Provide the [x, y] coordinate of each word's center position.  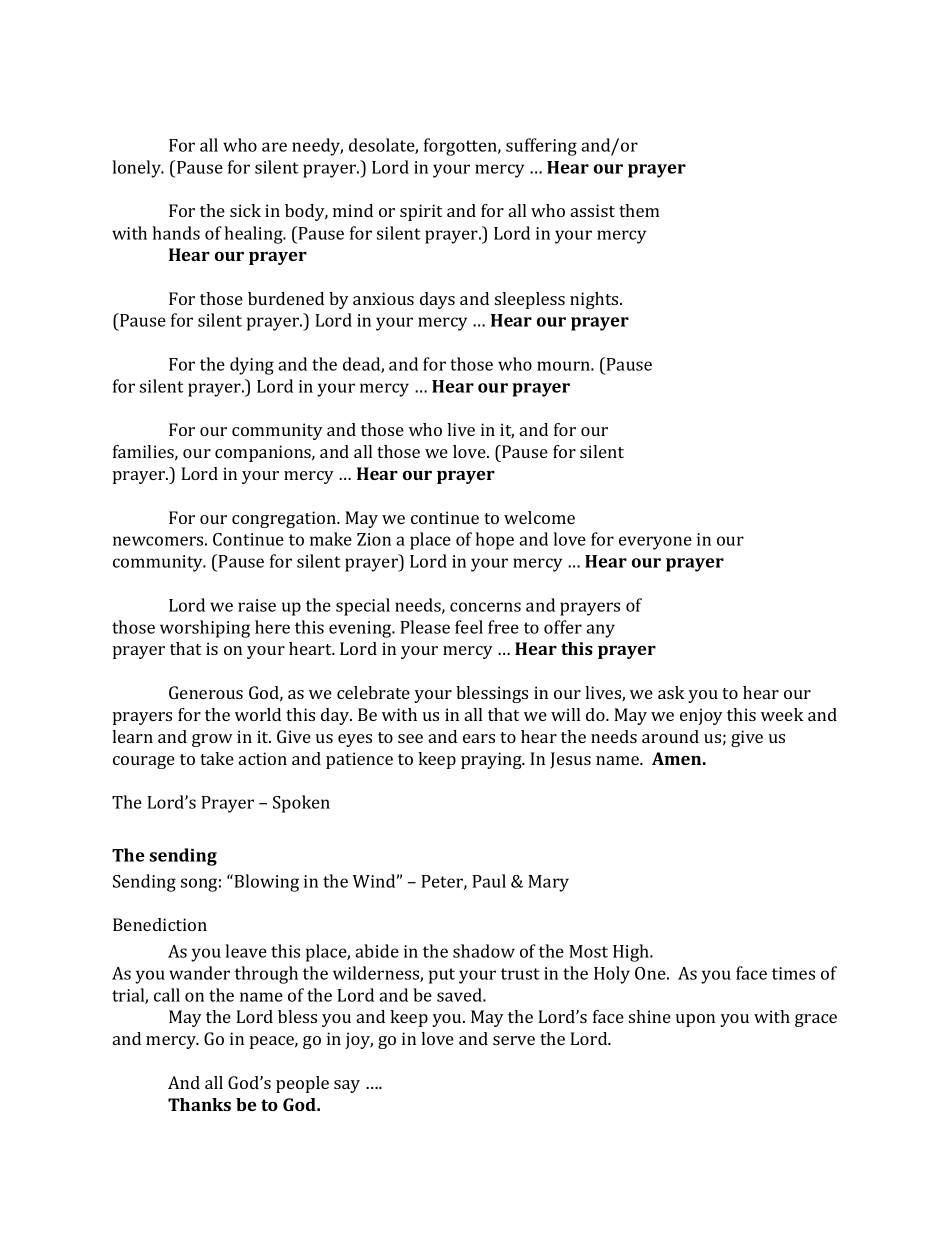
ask [671, 692]
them [639, 210]
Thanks [199, 1104]
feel [469, 627]
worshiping [205, 629]
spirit [421, 212]
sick [245, 210]
